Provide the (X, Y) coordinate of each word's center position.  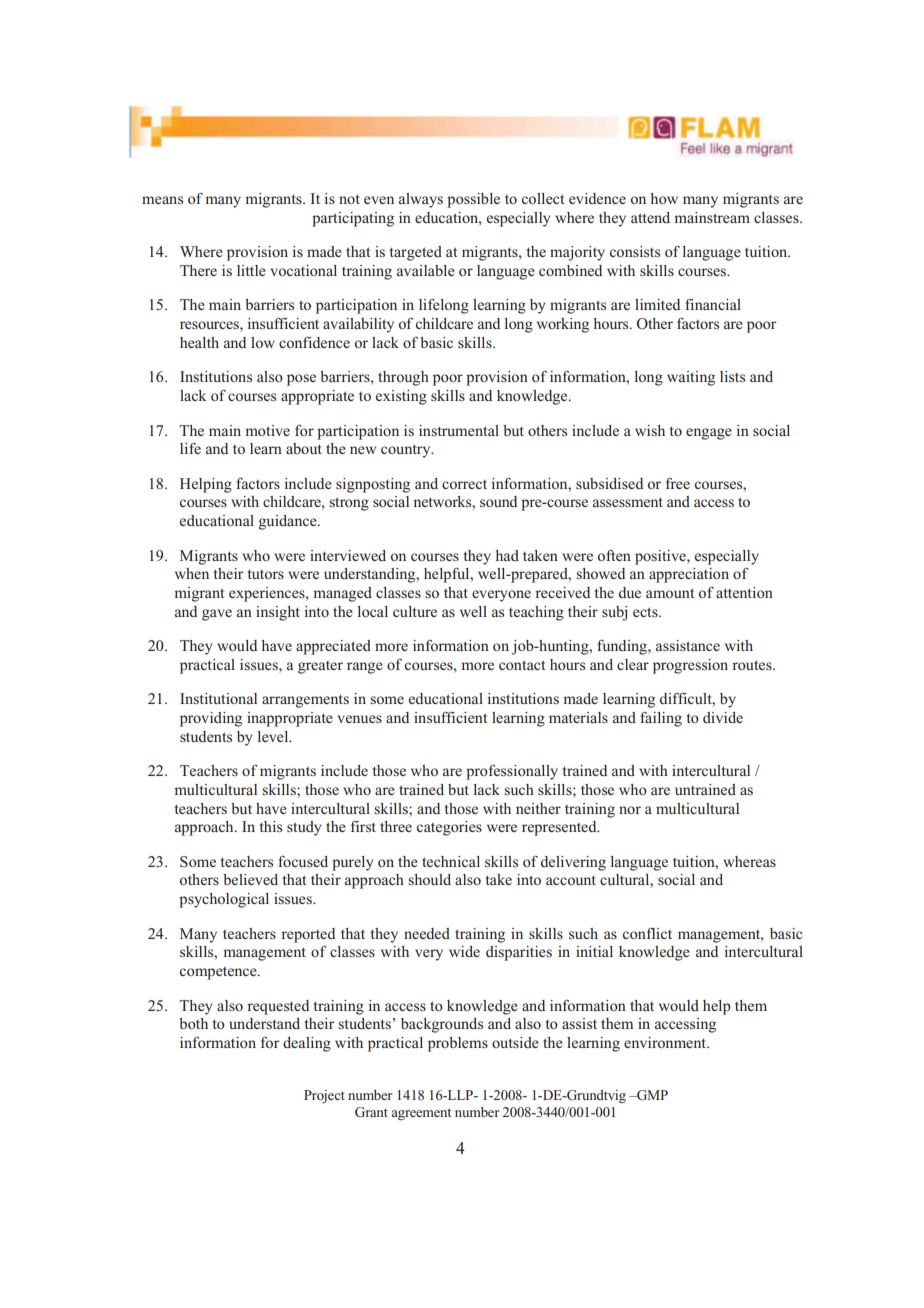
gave (217, 615)
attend (650, 217)
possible (473, 200)
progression (690, 666)
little (251, 270)
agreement (421, 1114)
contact (522, 665)
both (193, 1023)
